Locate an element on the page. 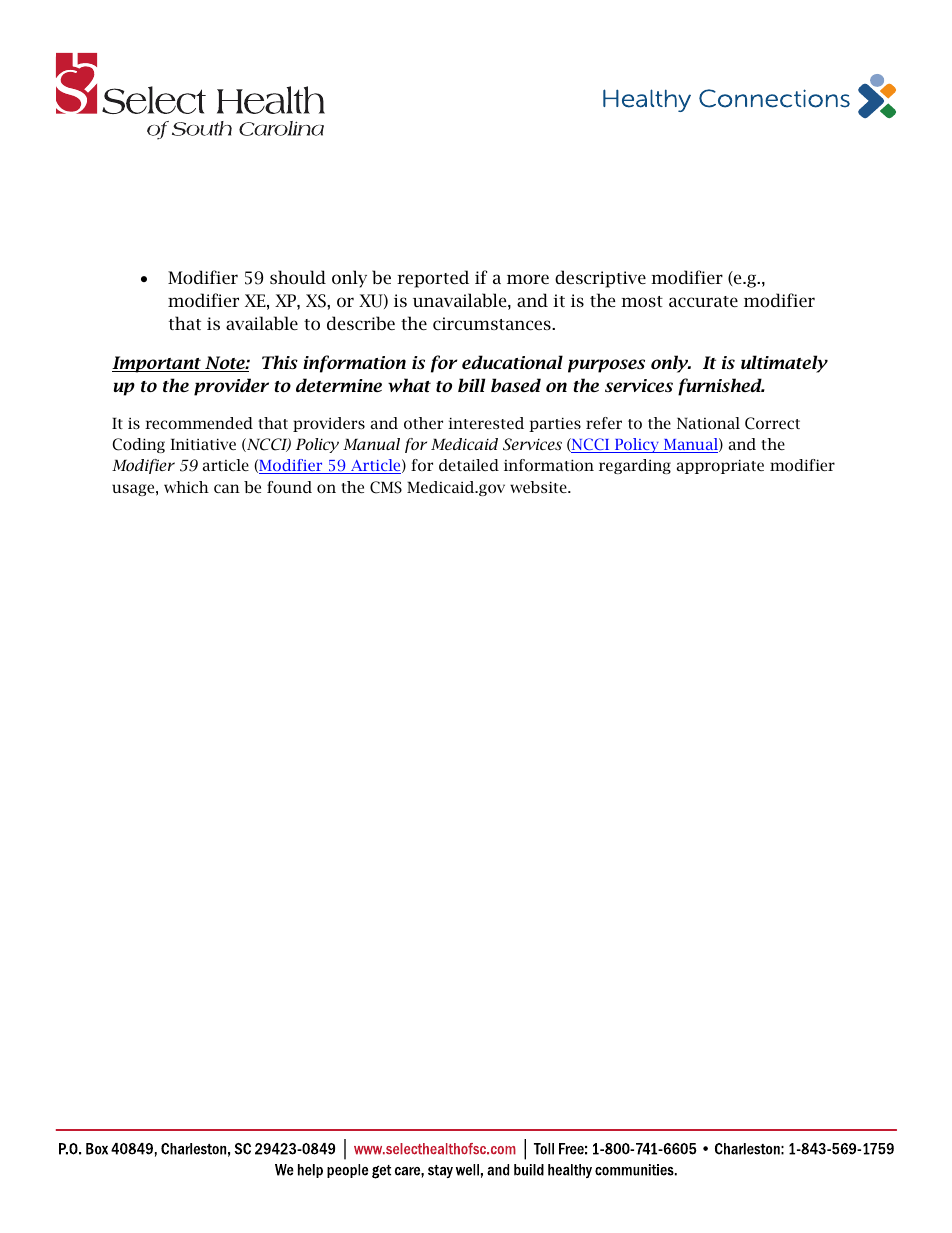  should is located at coordinates (298, 277).
